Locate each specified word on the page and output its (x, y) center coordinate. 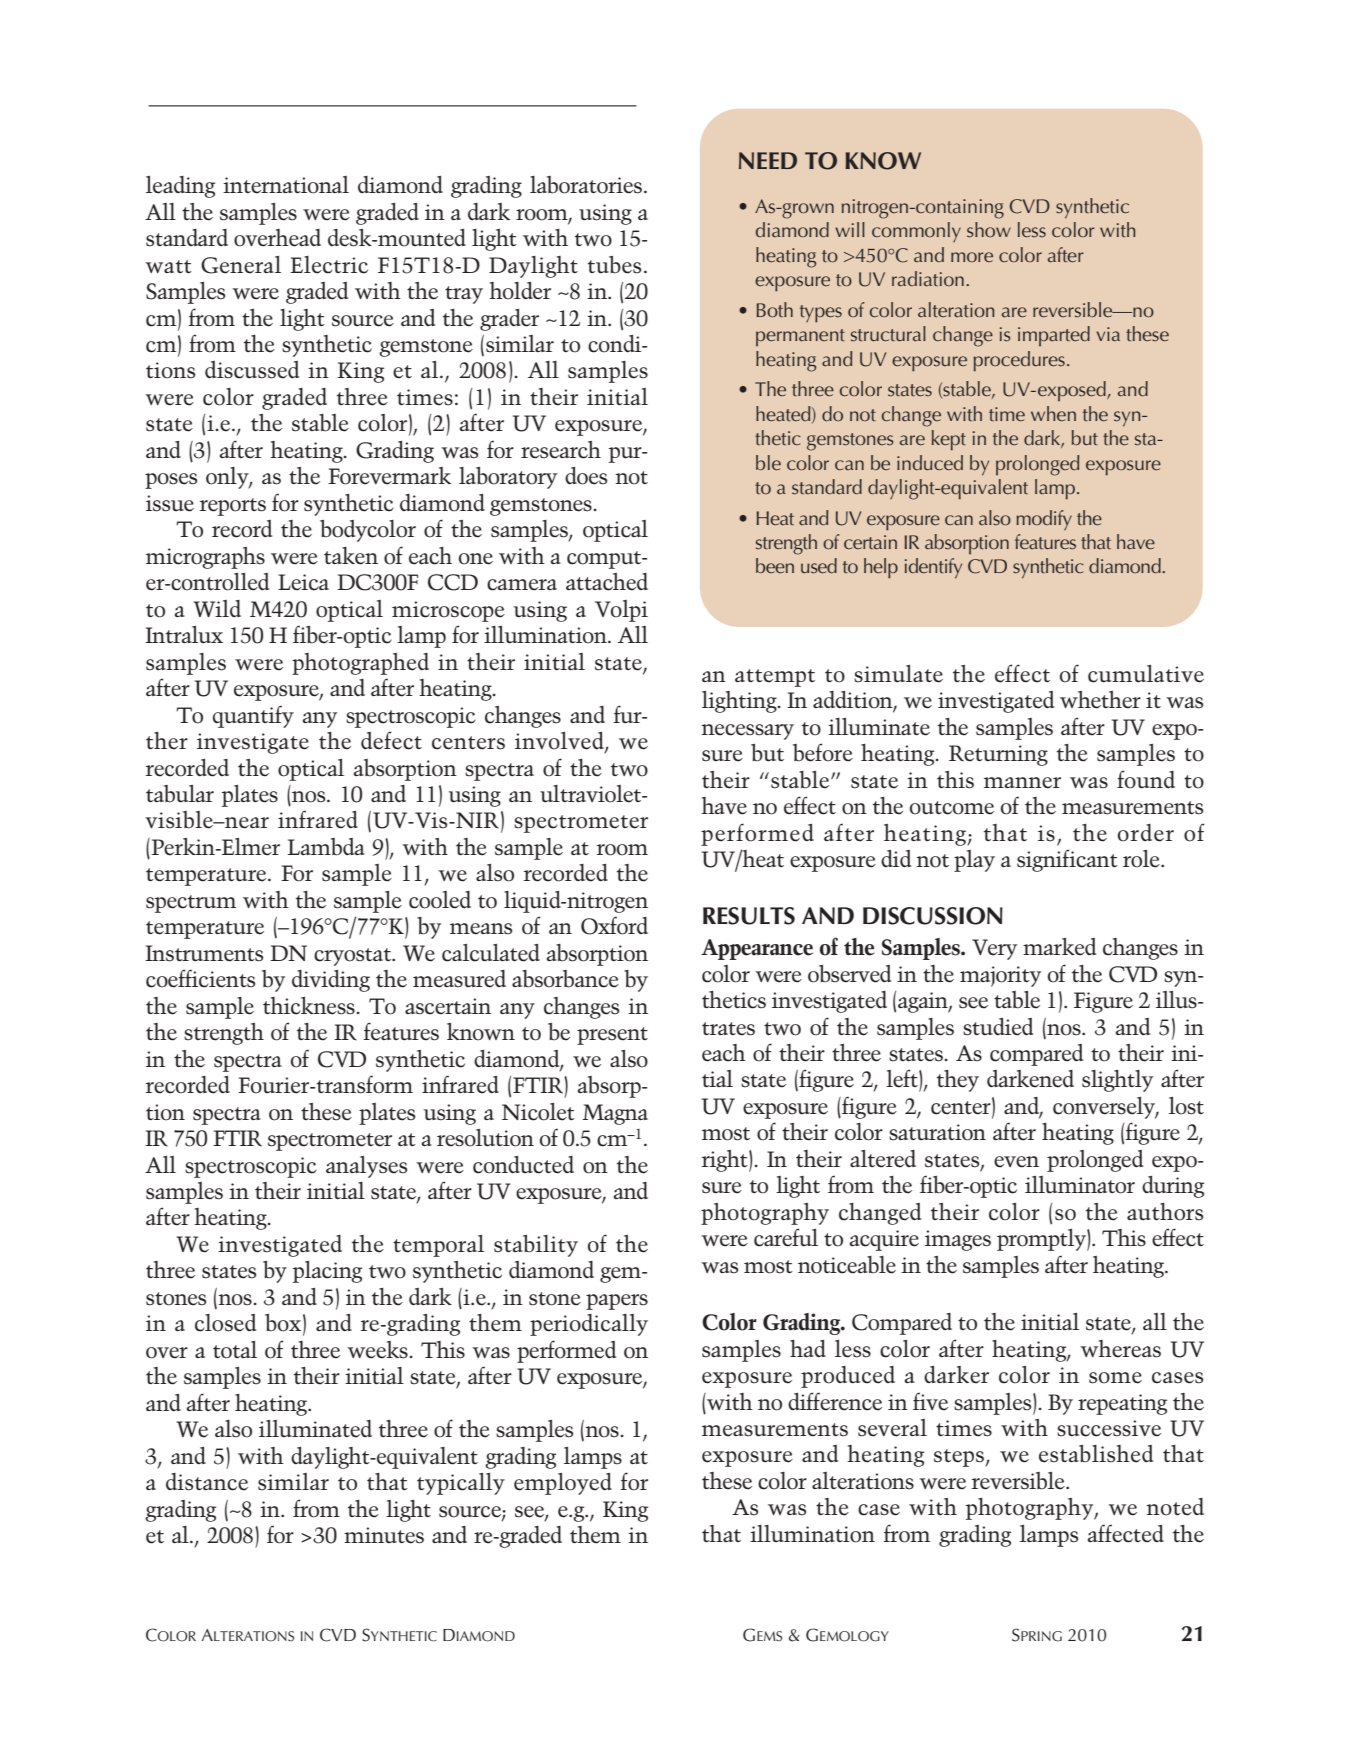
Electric (329, 265)
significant (1067, 860)
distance (207, 1482)
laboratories (586, 185)
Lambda (326, 847)
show (989, 230)
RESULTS (749, 916)
